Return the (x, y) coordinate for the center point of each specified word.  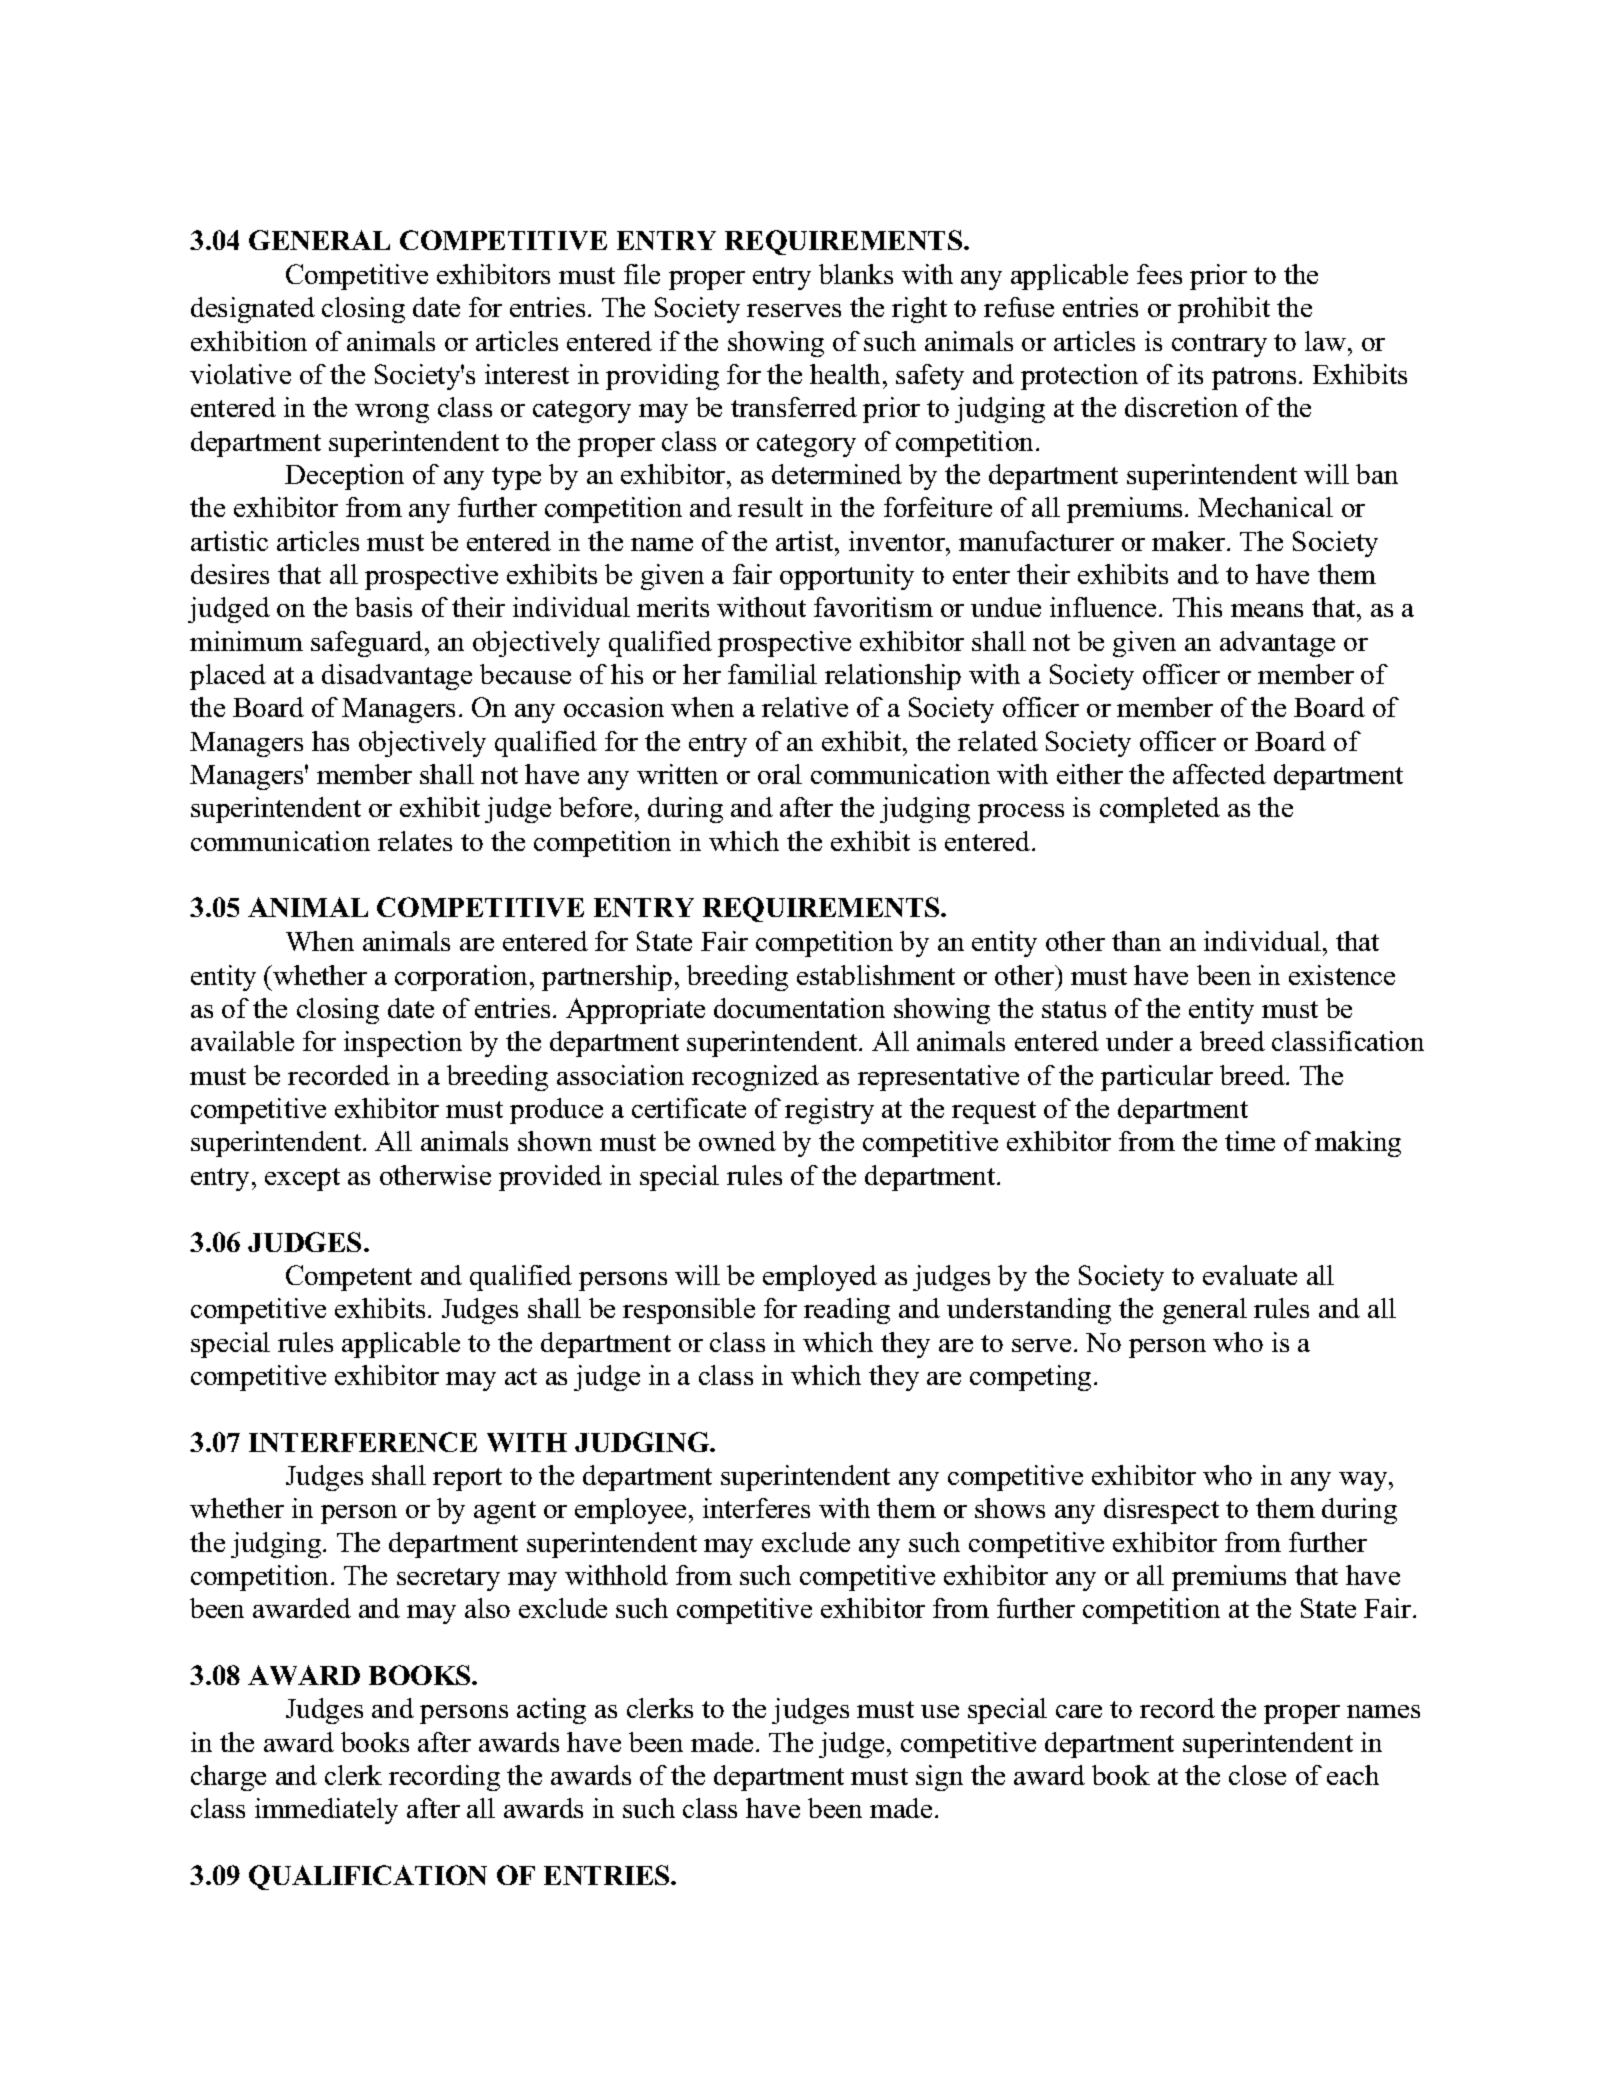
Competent (349, 1278)
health (847, 374)
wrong (392, 413)
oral (780, 774)
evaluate (1250, 1275)
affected (1219, 774)
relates (415, 841)
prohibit (1224, 310)
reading (847, 1311)
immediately (326, 1811)
